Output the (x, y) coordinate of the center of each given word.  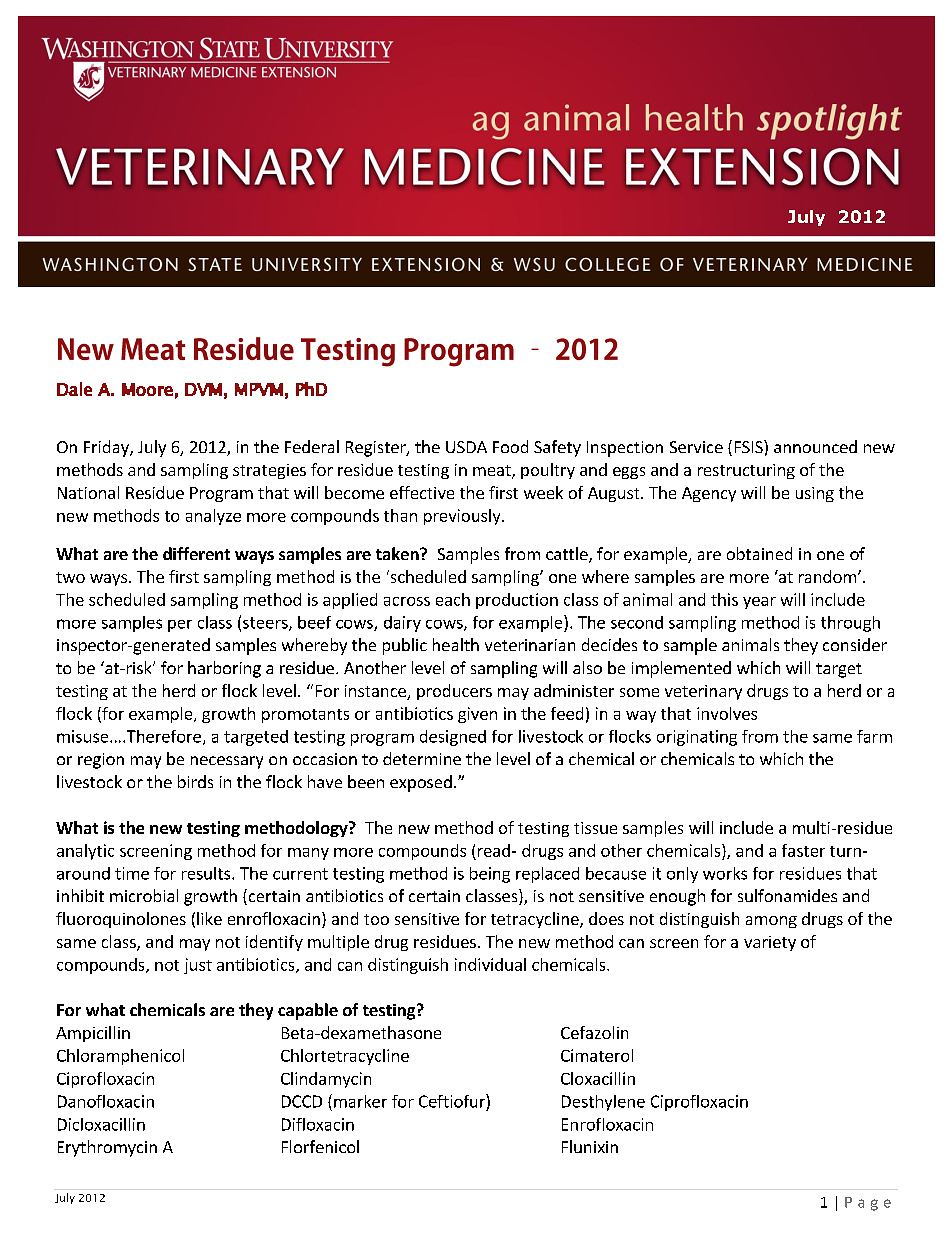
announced (815, 446)
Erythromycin (107, 1148)
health (456, 644)
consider (855, 644)
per (180, 626)
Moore (147, 389)
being (490, 875)
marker (360, 1101)
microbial (144, 895)
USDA (466, 447)
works (725, 873)
